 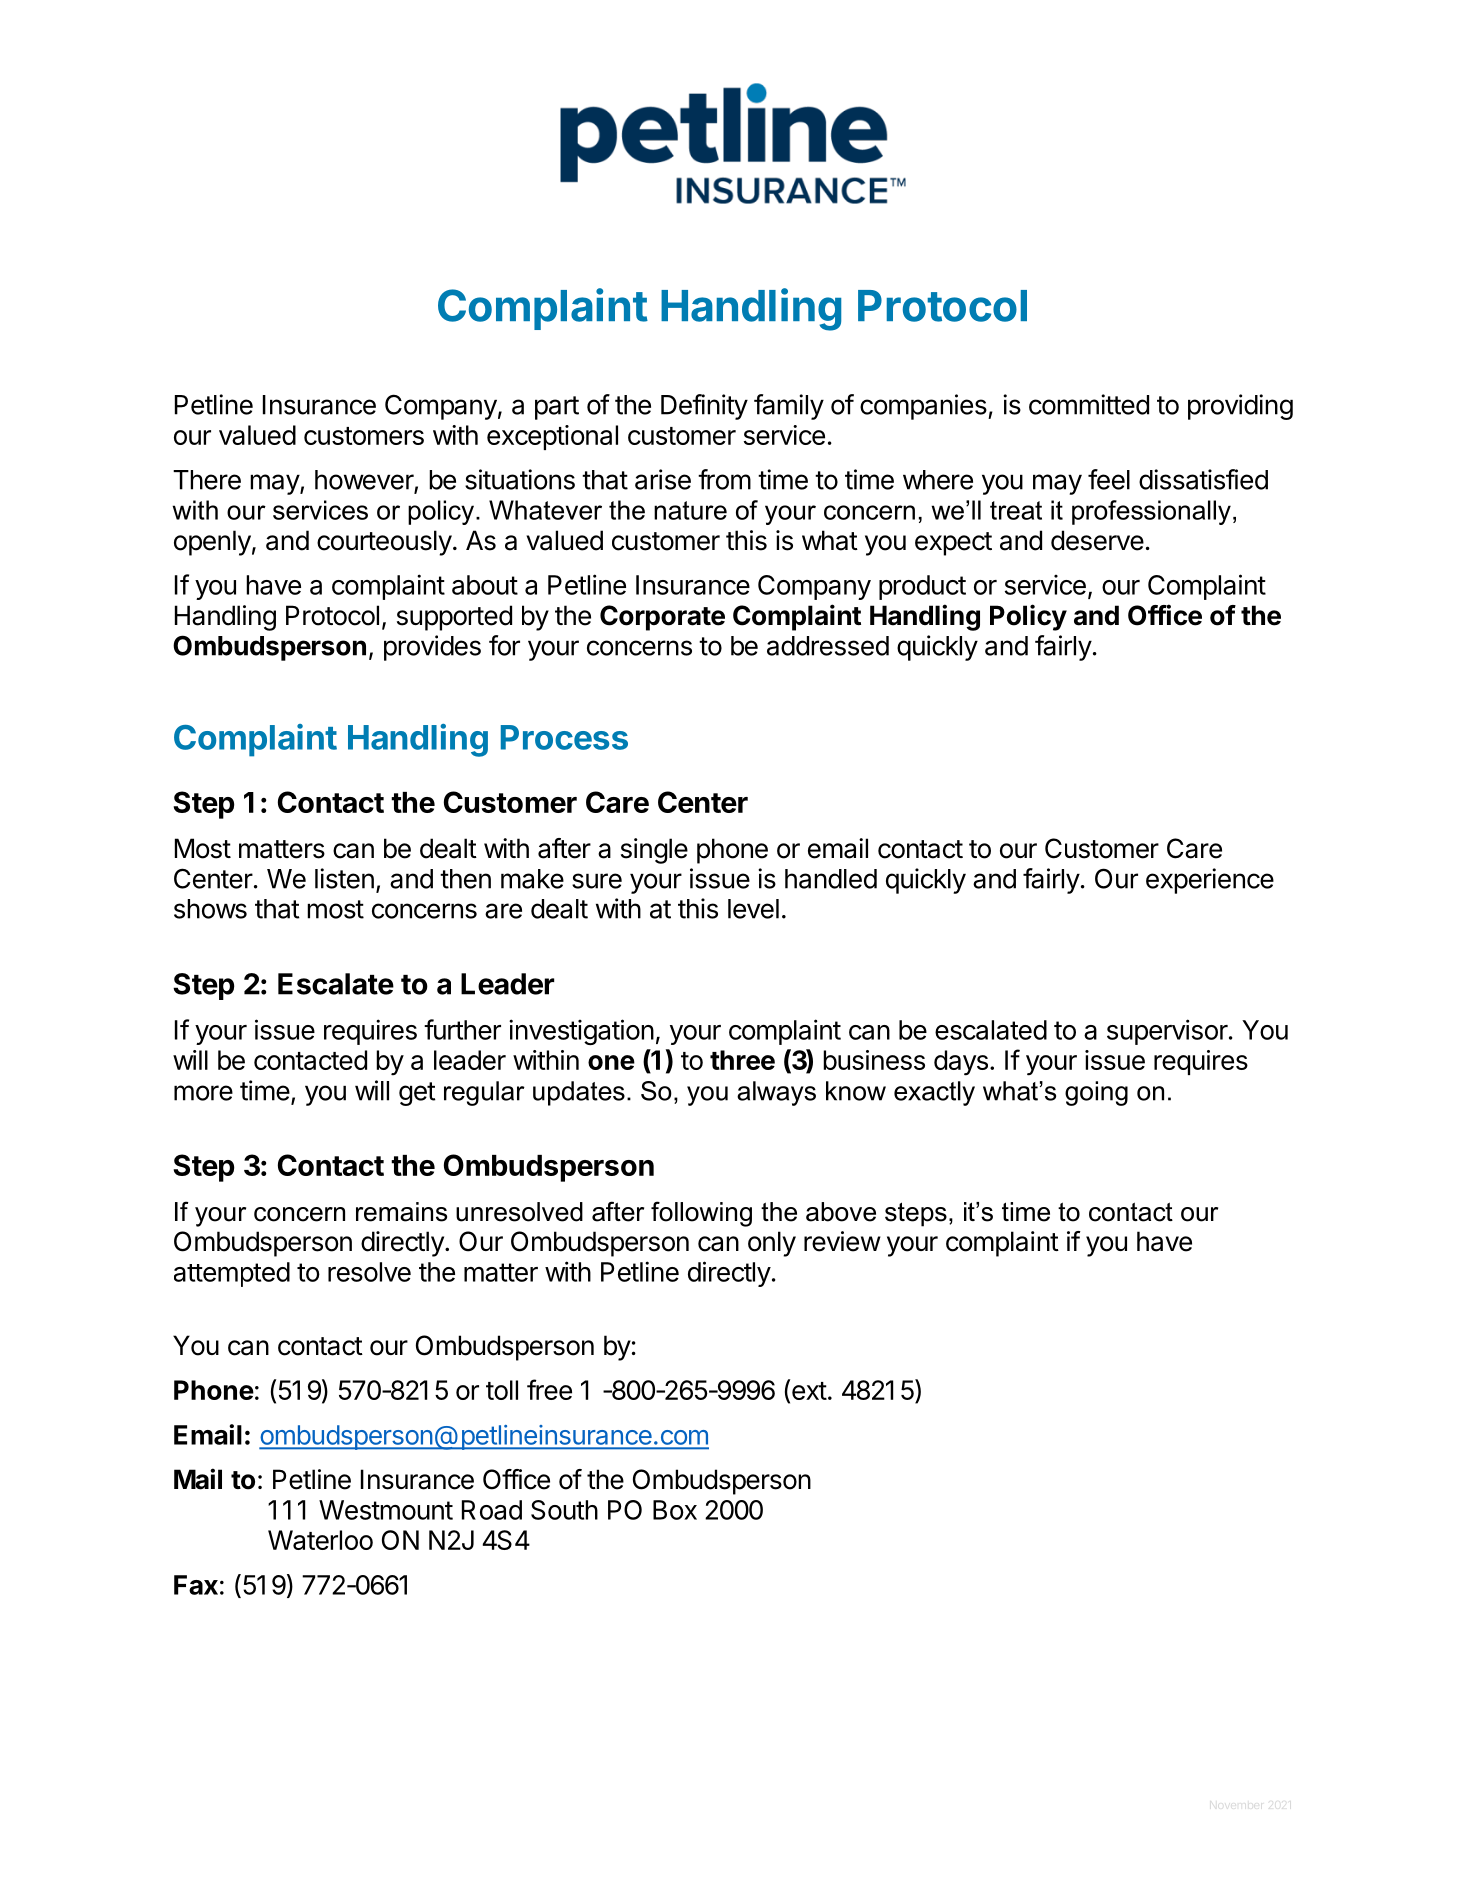 I want to click on supervisor, so click(x=1167, y=1032).
